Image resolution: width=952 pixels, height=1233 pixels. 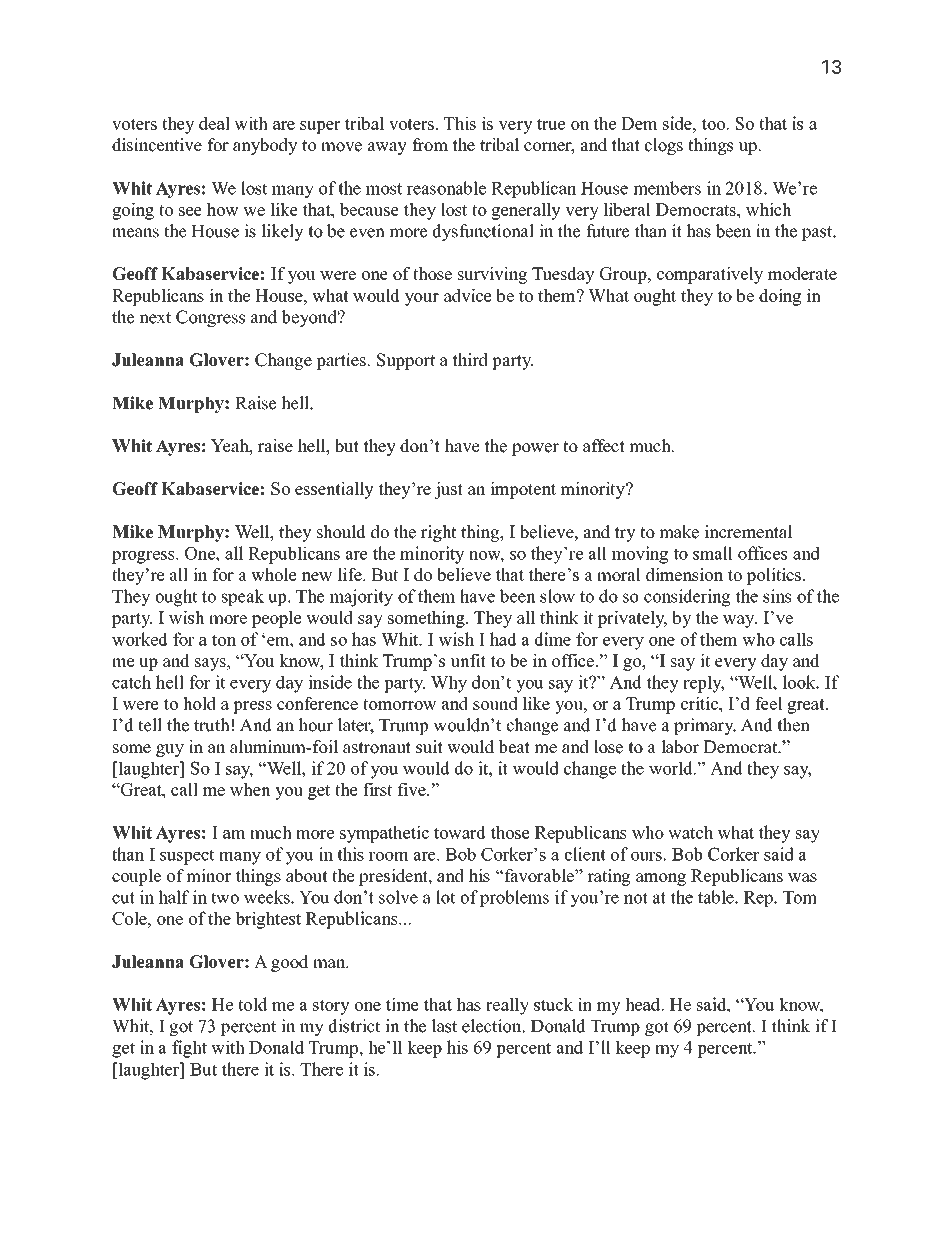 What do you see at coordinates (334, 490) in the screenshot?
I see `essentially` at bounding box center [334, 490].
